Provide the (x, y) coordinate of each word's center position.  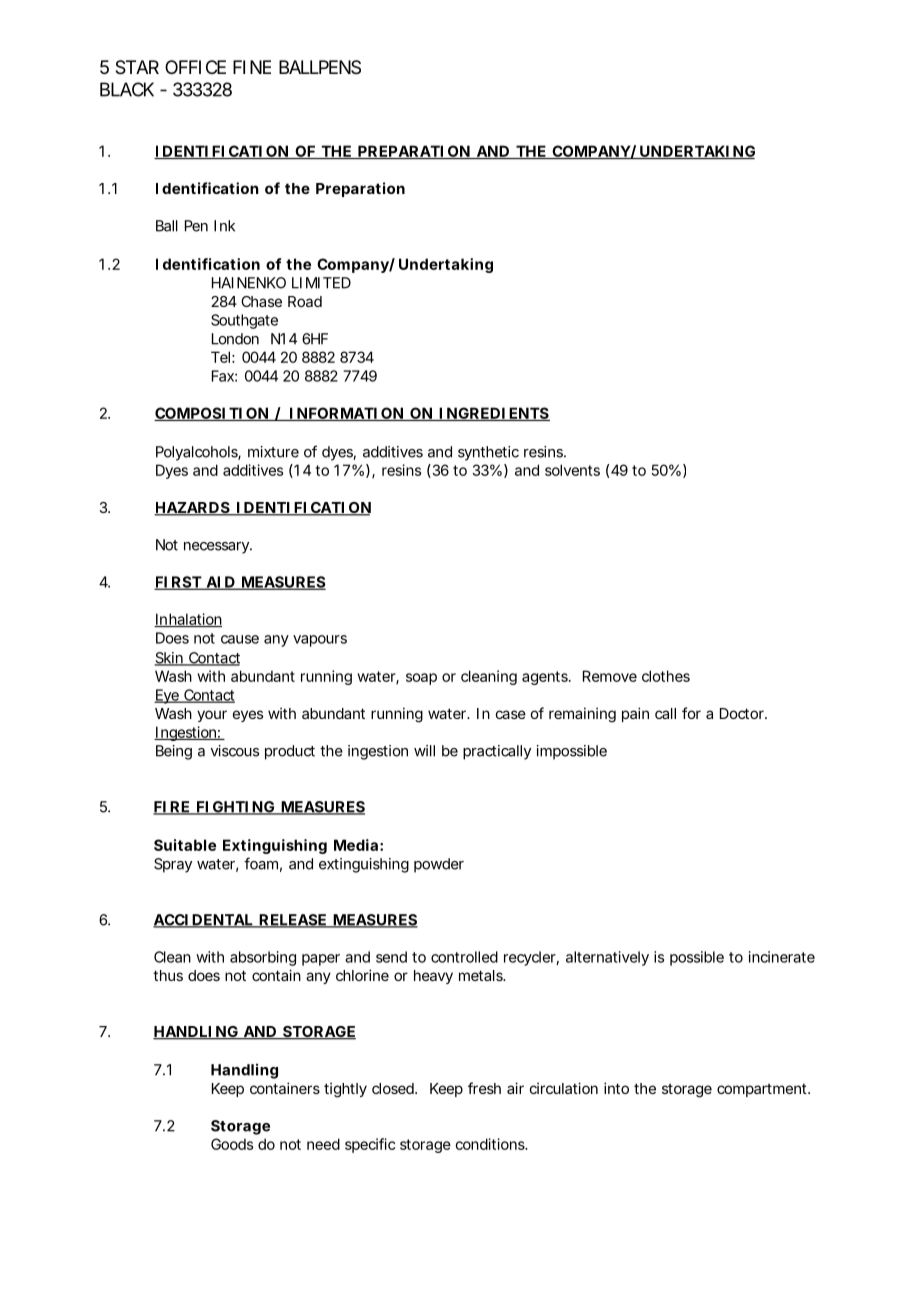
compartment (763, 1090)
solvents (572, 470)
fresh (484, 1088)
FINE (252, 67)
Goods (232, 1144)
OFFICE (195, 67)
